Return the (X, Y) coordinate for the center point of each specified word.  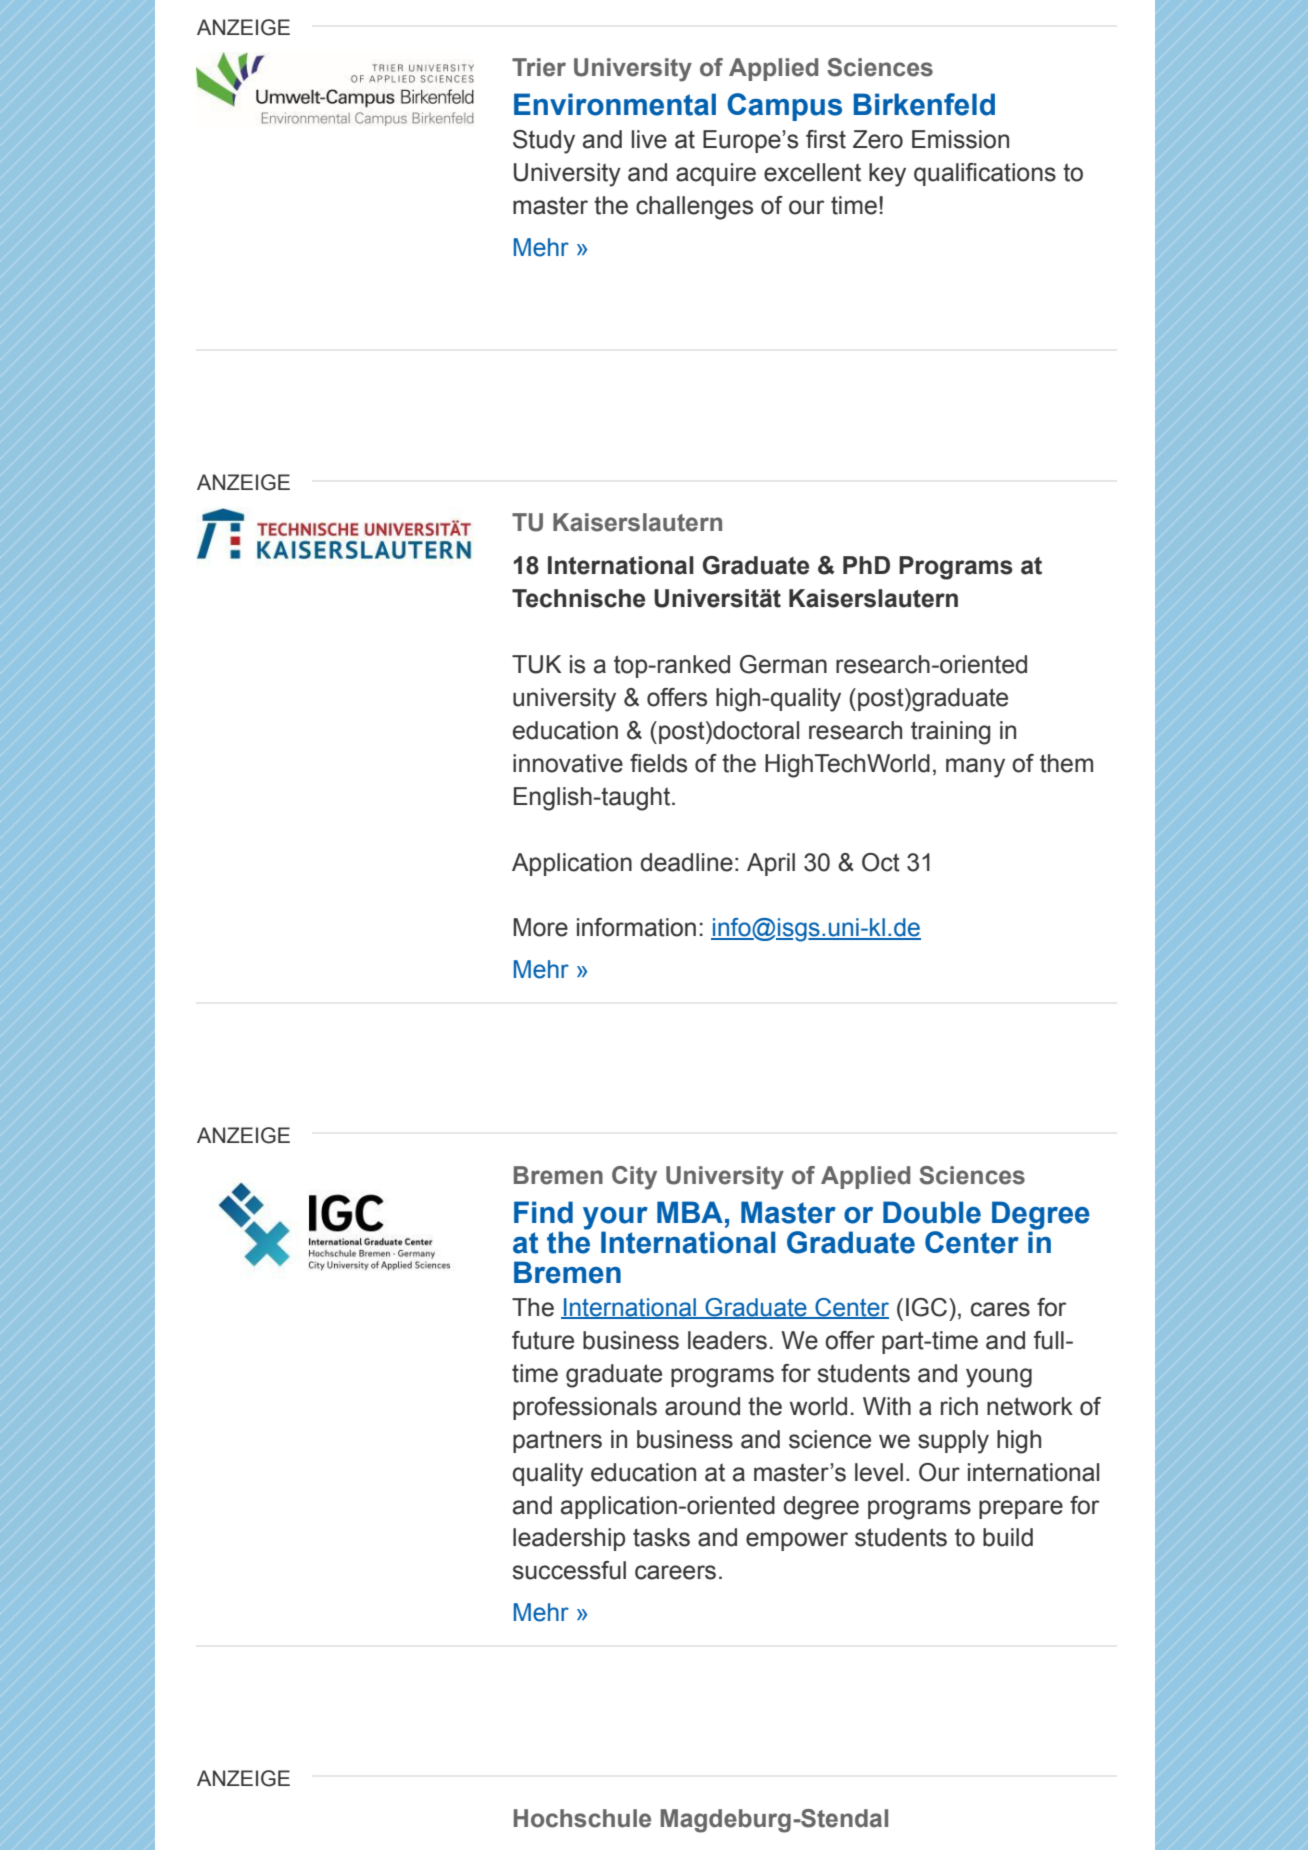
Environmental (615, 104)
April (771, 864)
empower (797, 1541)
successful (569, 1570)
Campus (784, 107)
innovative (568, 763)
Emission (960, 139)
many (975, 768)
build (1008, 1537)
